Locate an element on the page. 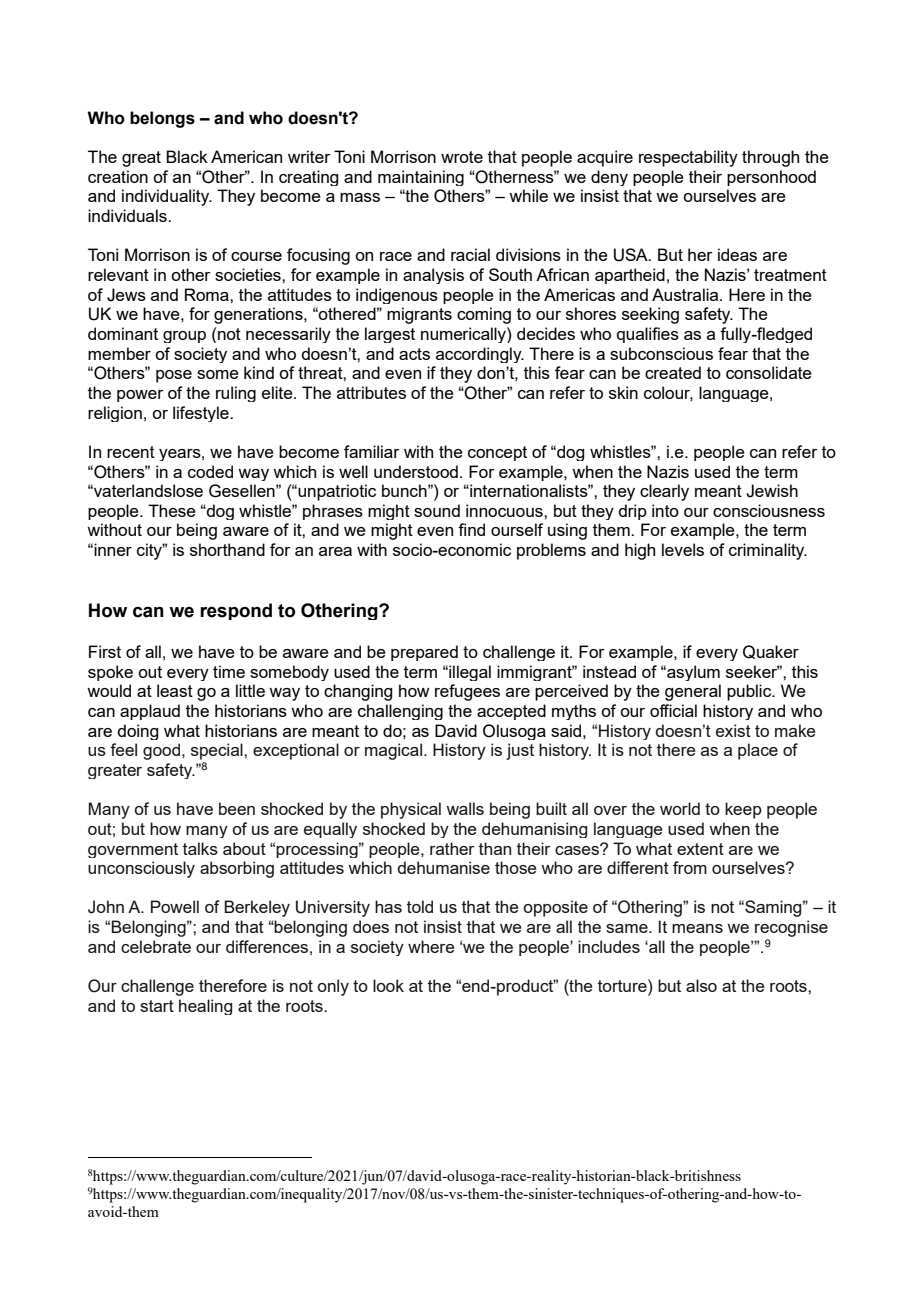  look is located at coordinates (388, 985).
